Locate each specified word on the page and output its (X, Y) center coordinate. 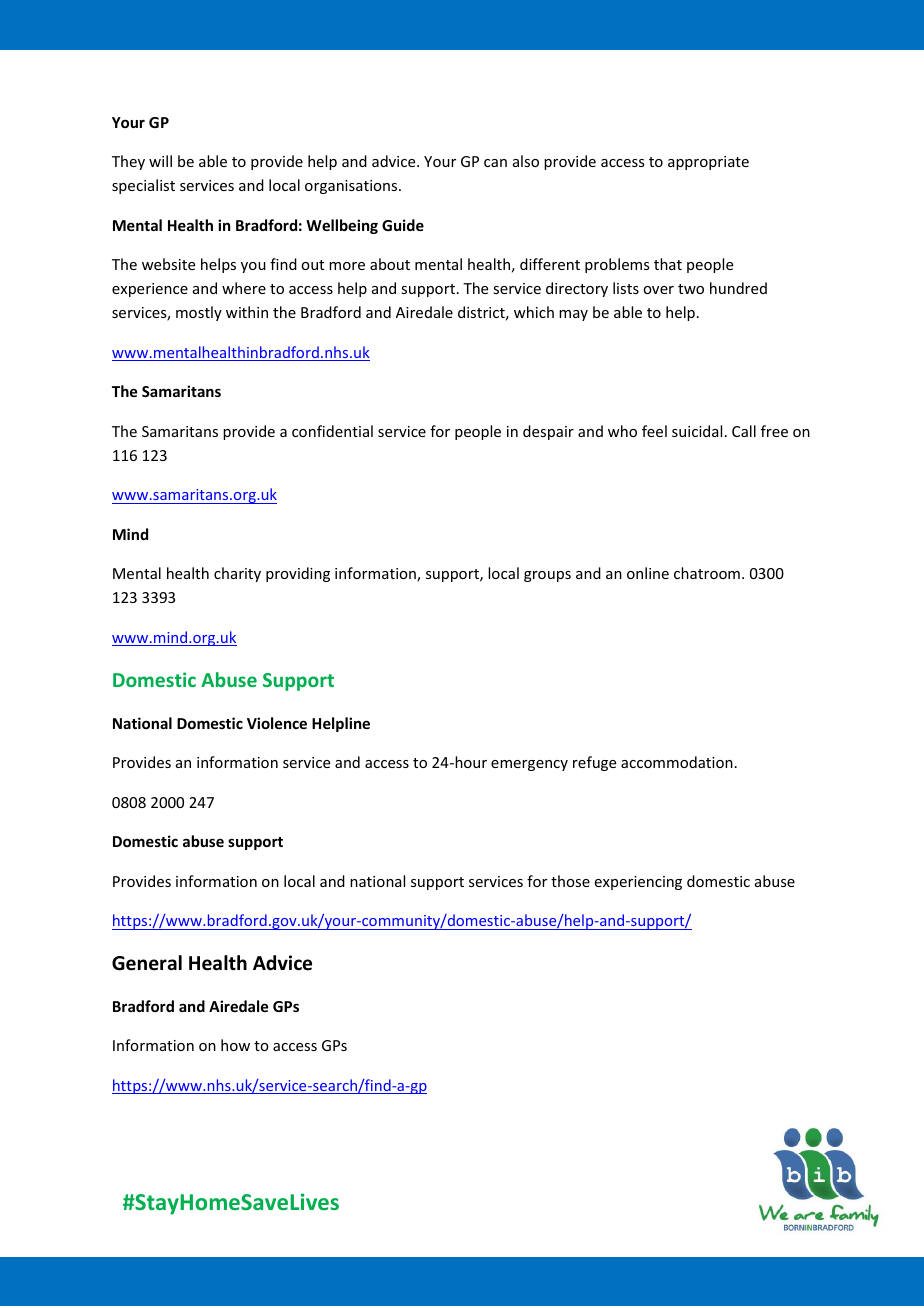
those (570, 881)
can (495, 163)
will (160, 161)
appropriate (708, 163)
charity (237, 574)
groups (547, 576)
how (235, 1045)
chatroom (707, 573)
